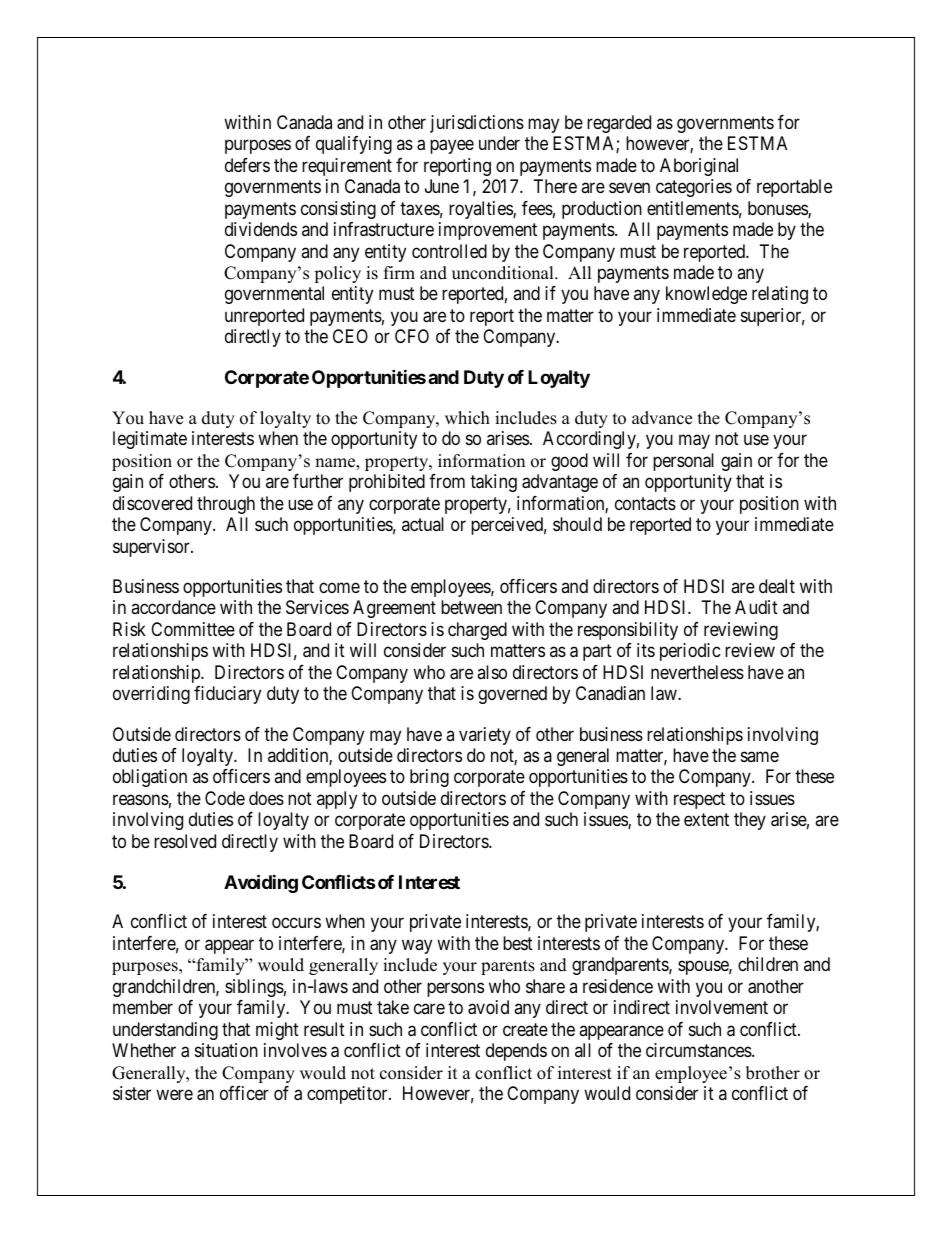 The width and height of the screenshot is (952, 1233). Describe the element at coordinates (699, 167) in the screenshot. I see `Aboriginal` at that location.
